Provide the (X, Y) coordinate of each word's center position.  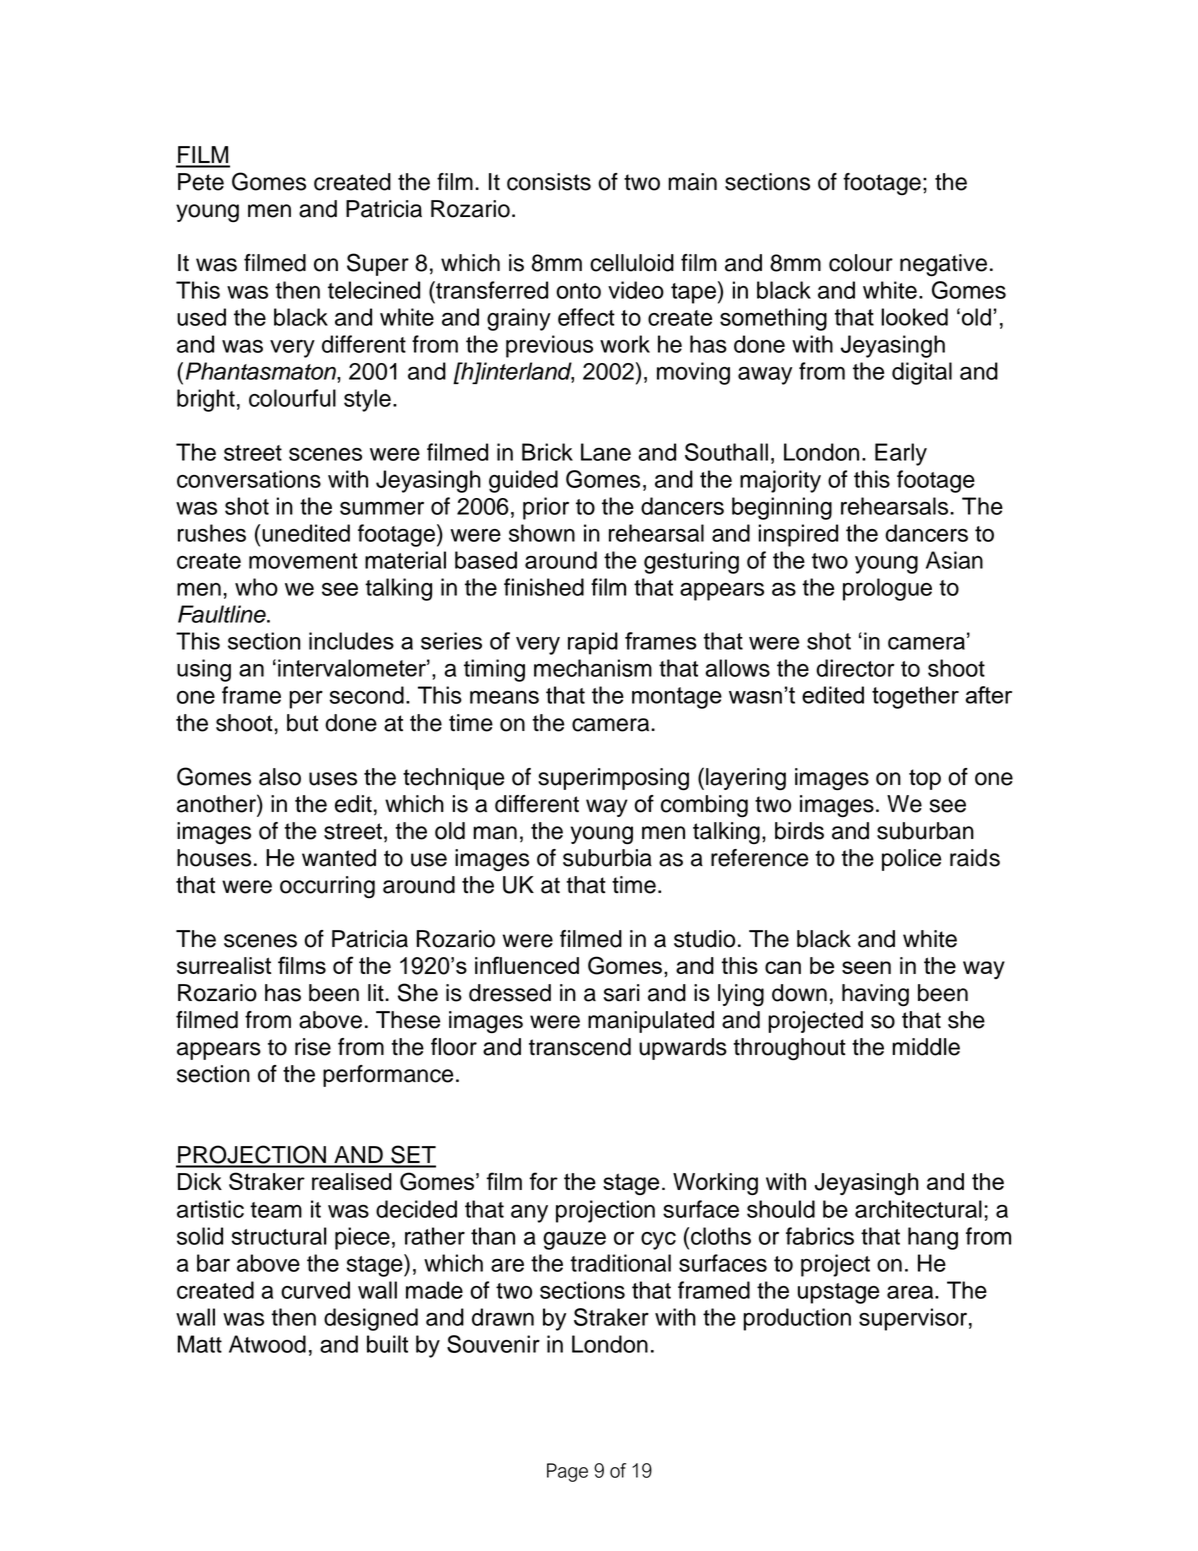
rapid (593, 643)
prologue (887, 589)
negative (943, 265)
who (256, 587)
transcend (580, 1047)
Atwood (267, 1344)
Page (567, 1472)
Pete (201, 182)
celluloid (632, 263)
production (797, 1319)
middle (926, 1047)
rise (313, 1047)
